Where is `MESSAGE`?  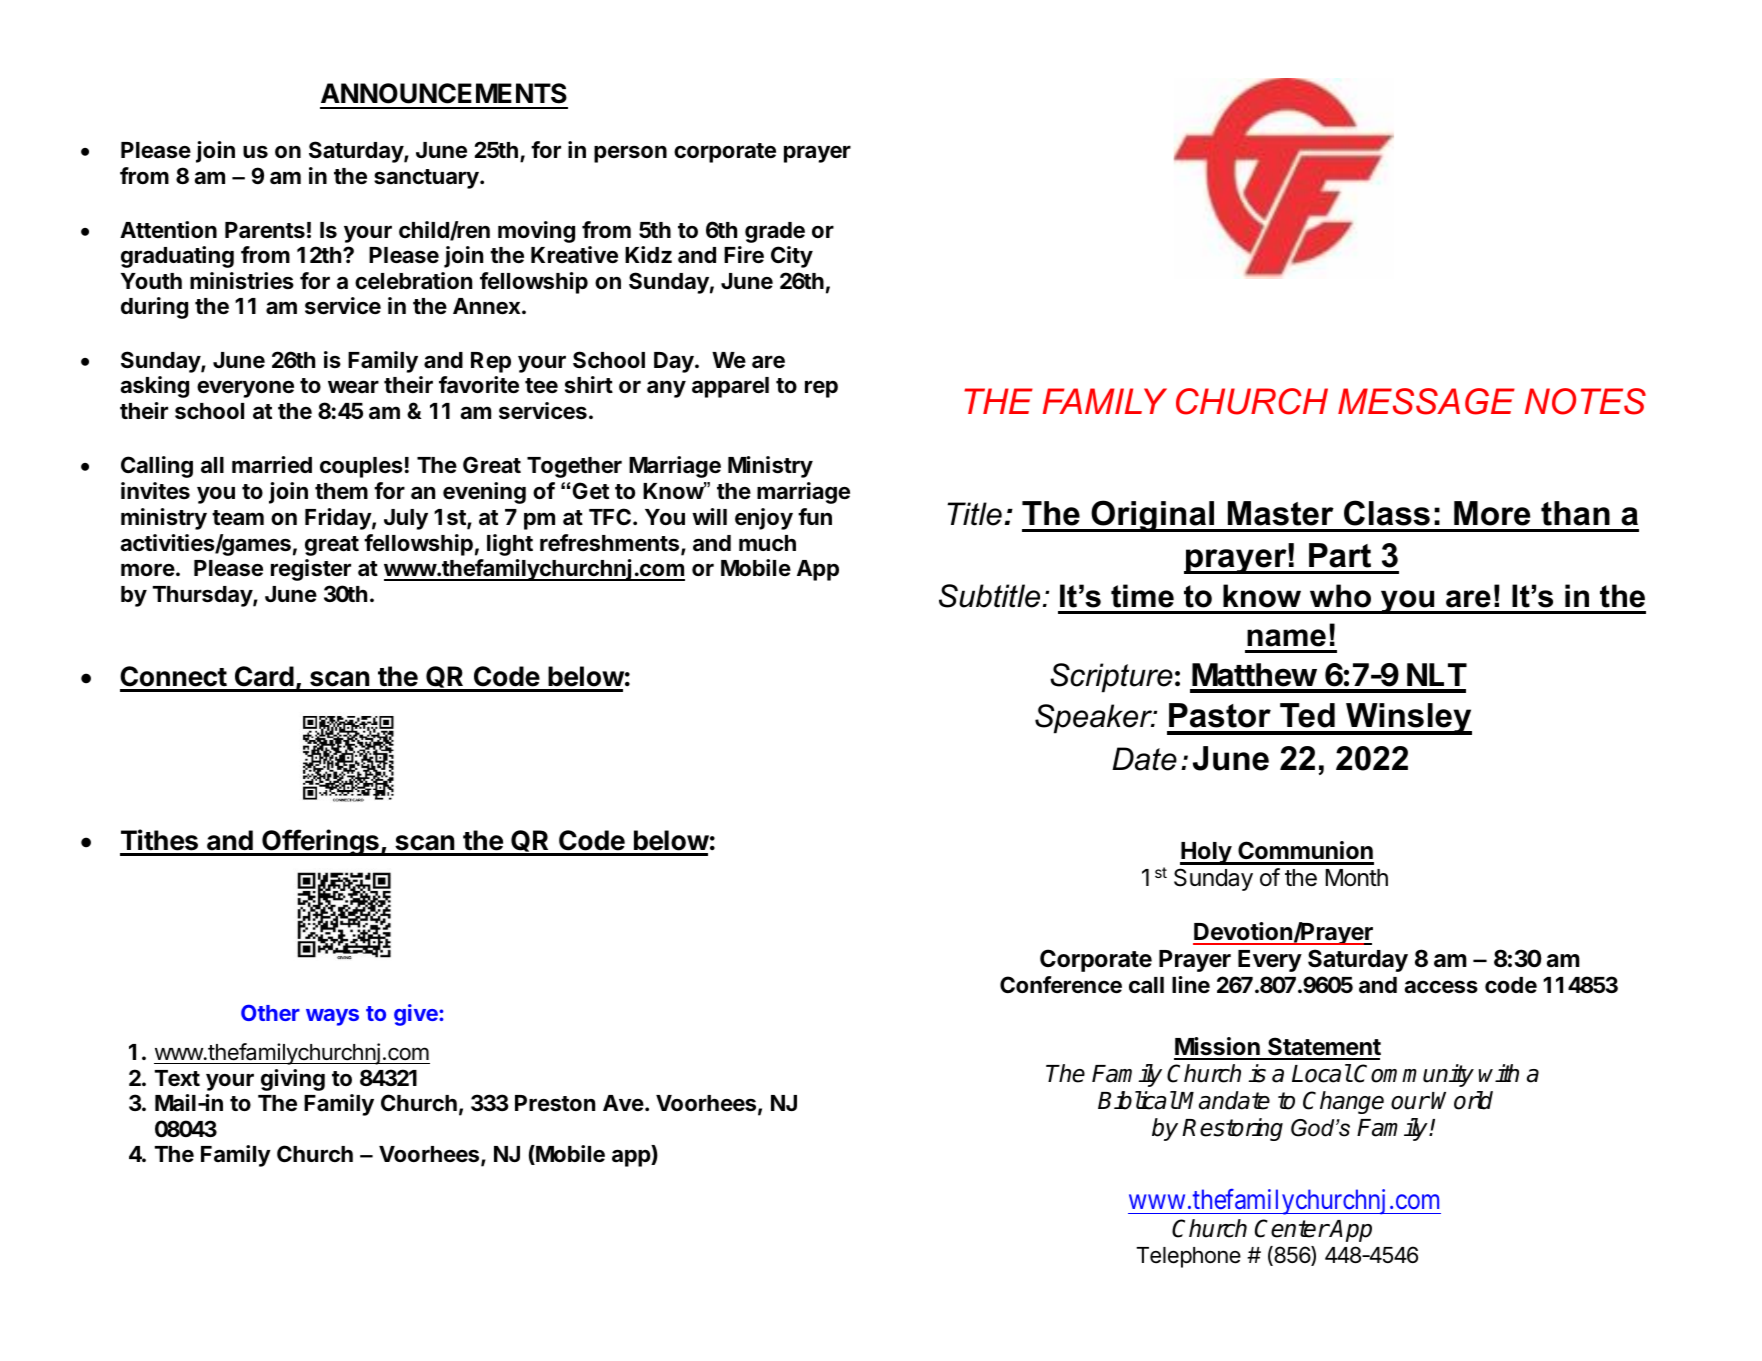 MESSAGE is located at coordinates (1426, 401).
